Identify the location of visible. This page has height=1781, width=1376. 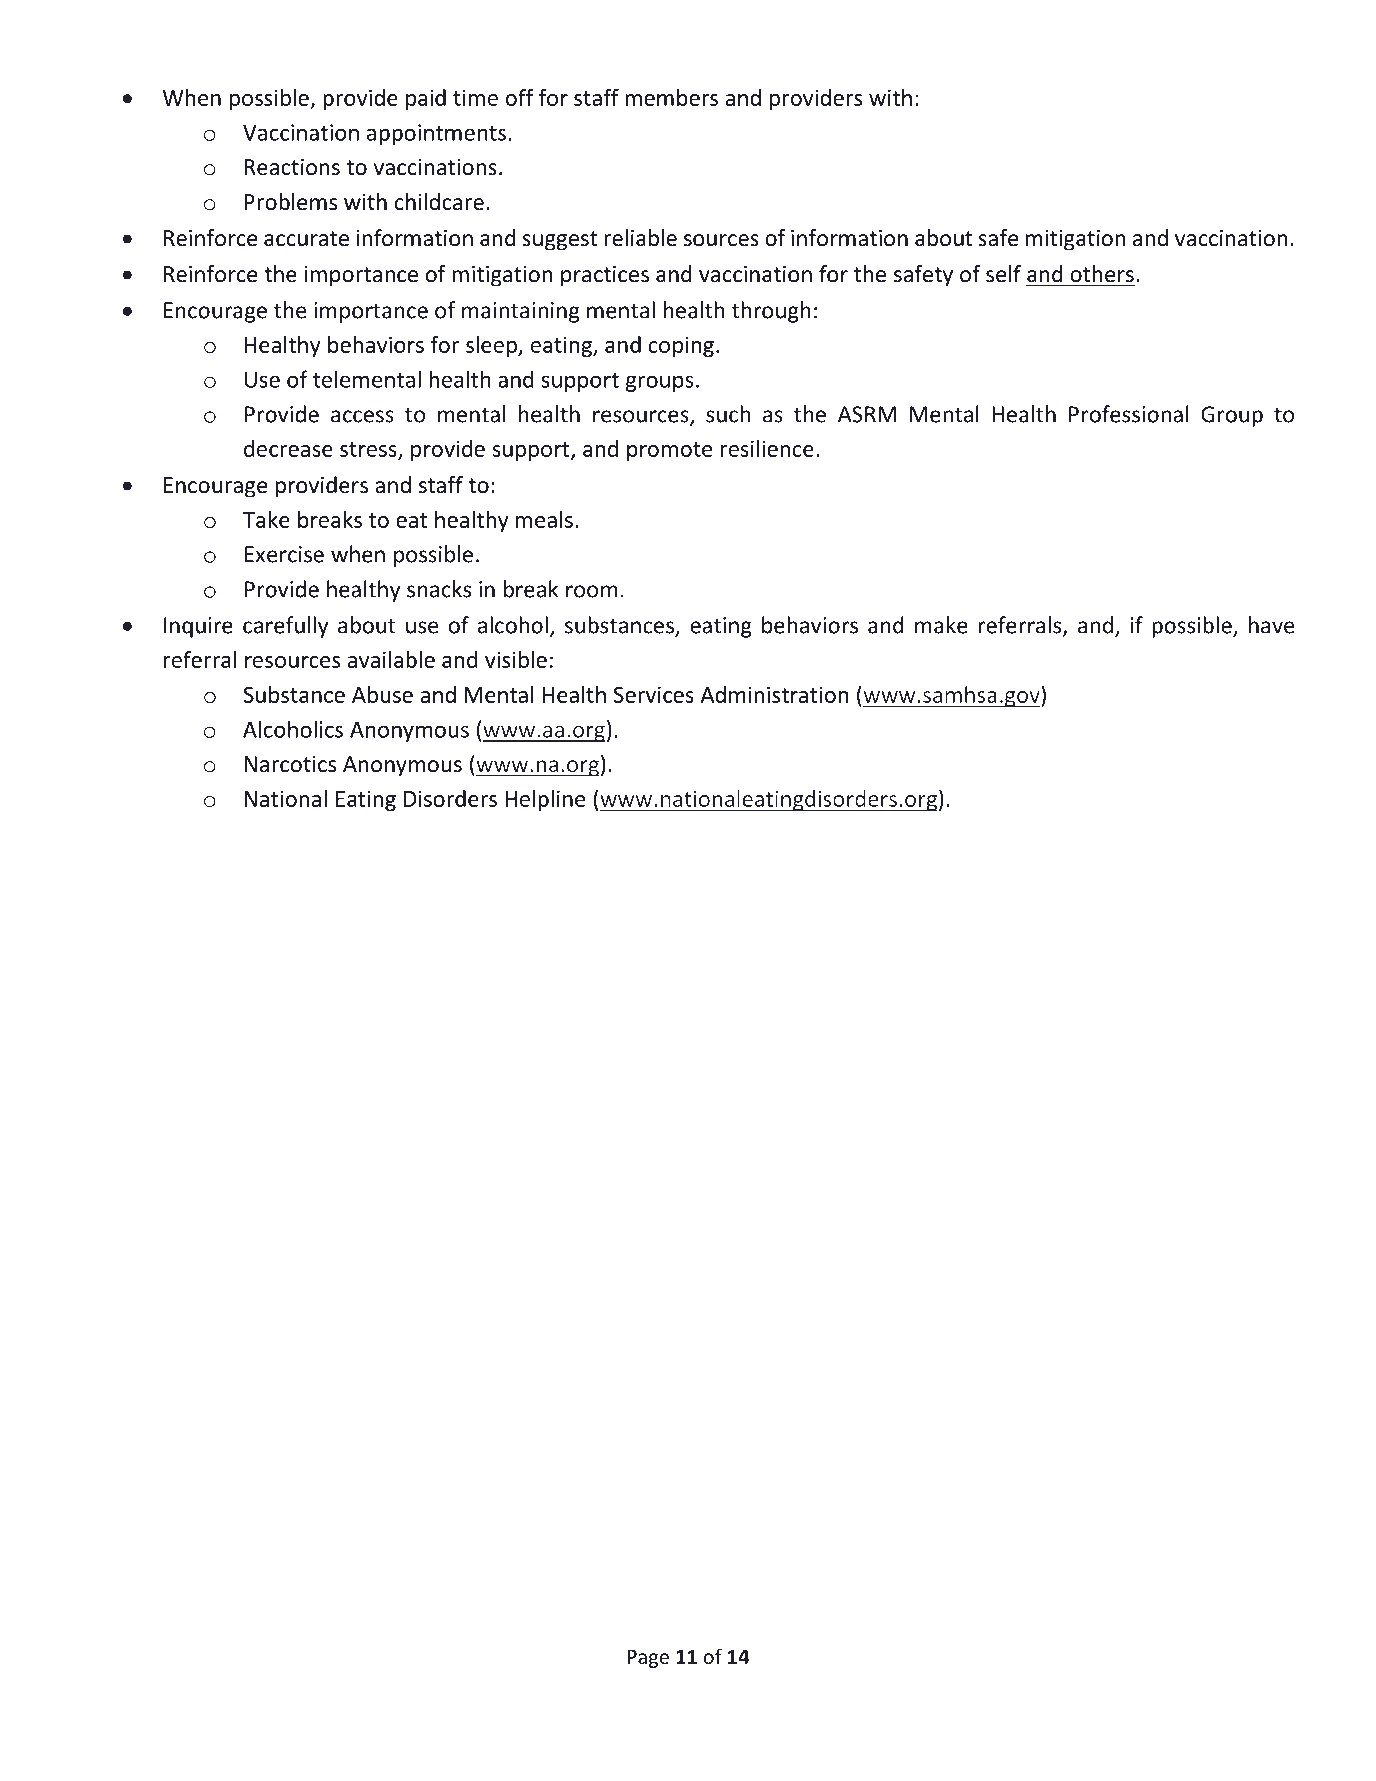
(516, 659).
